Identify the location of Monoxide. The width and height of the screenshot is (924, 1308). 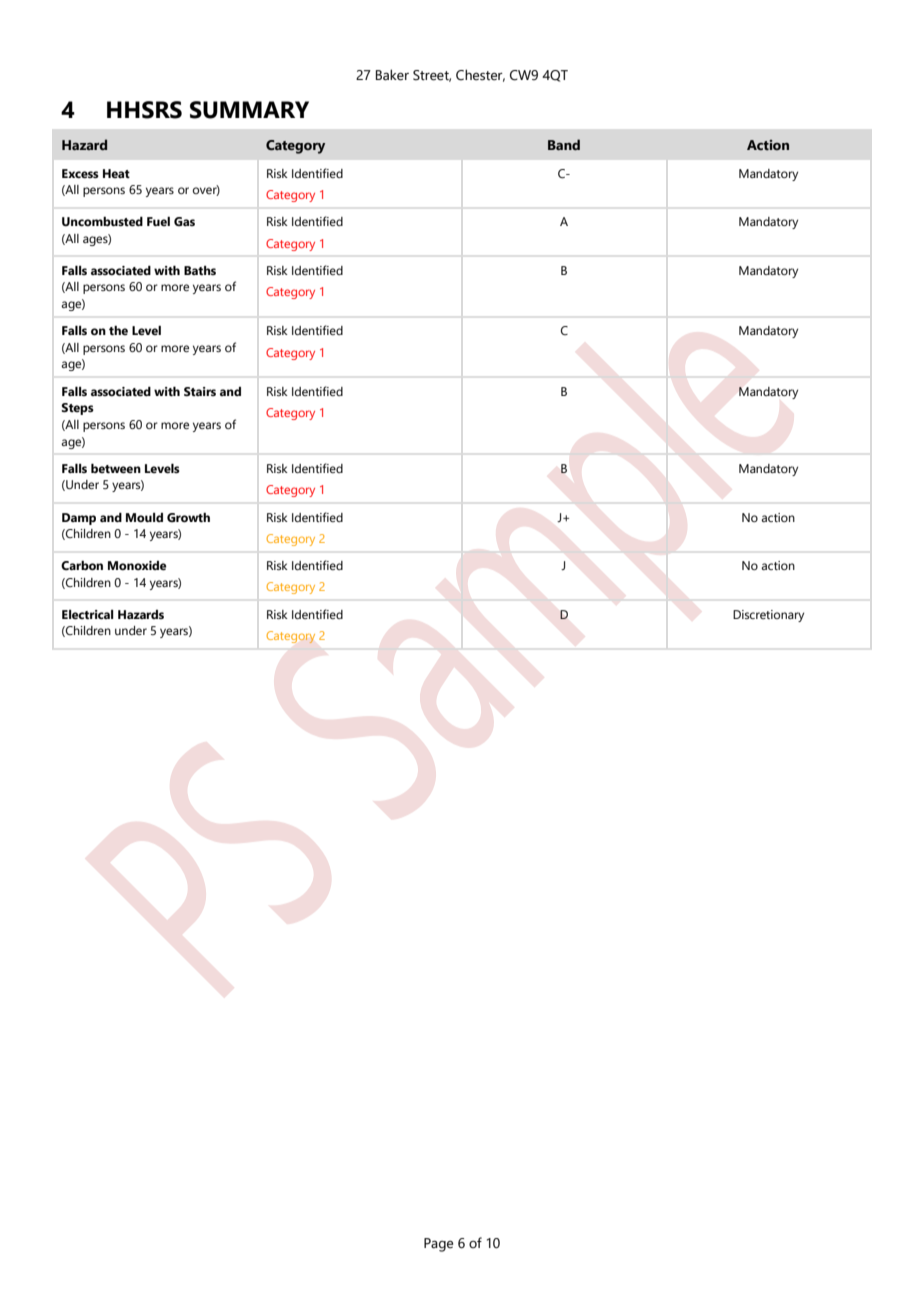
(137, 566).
